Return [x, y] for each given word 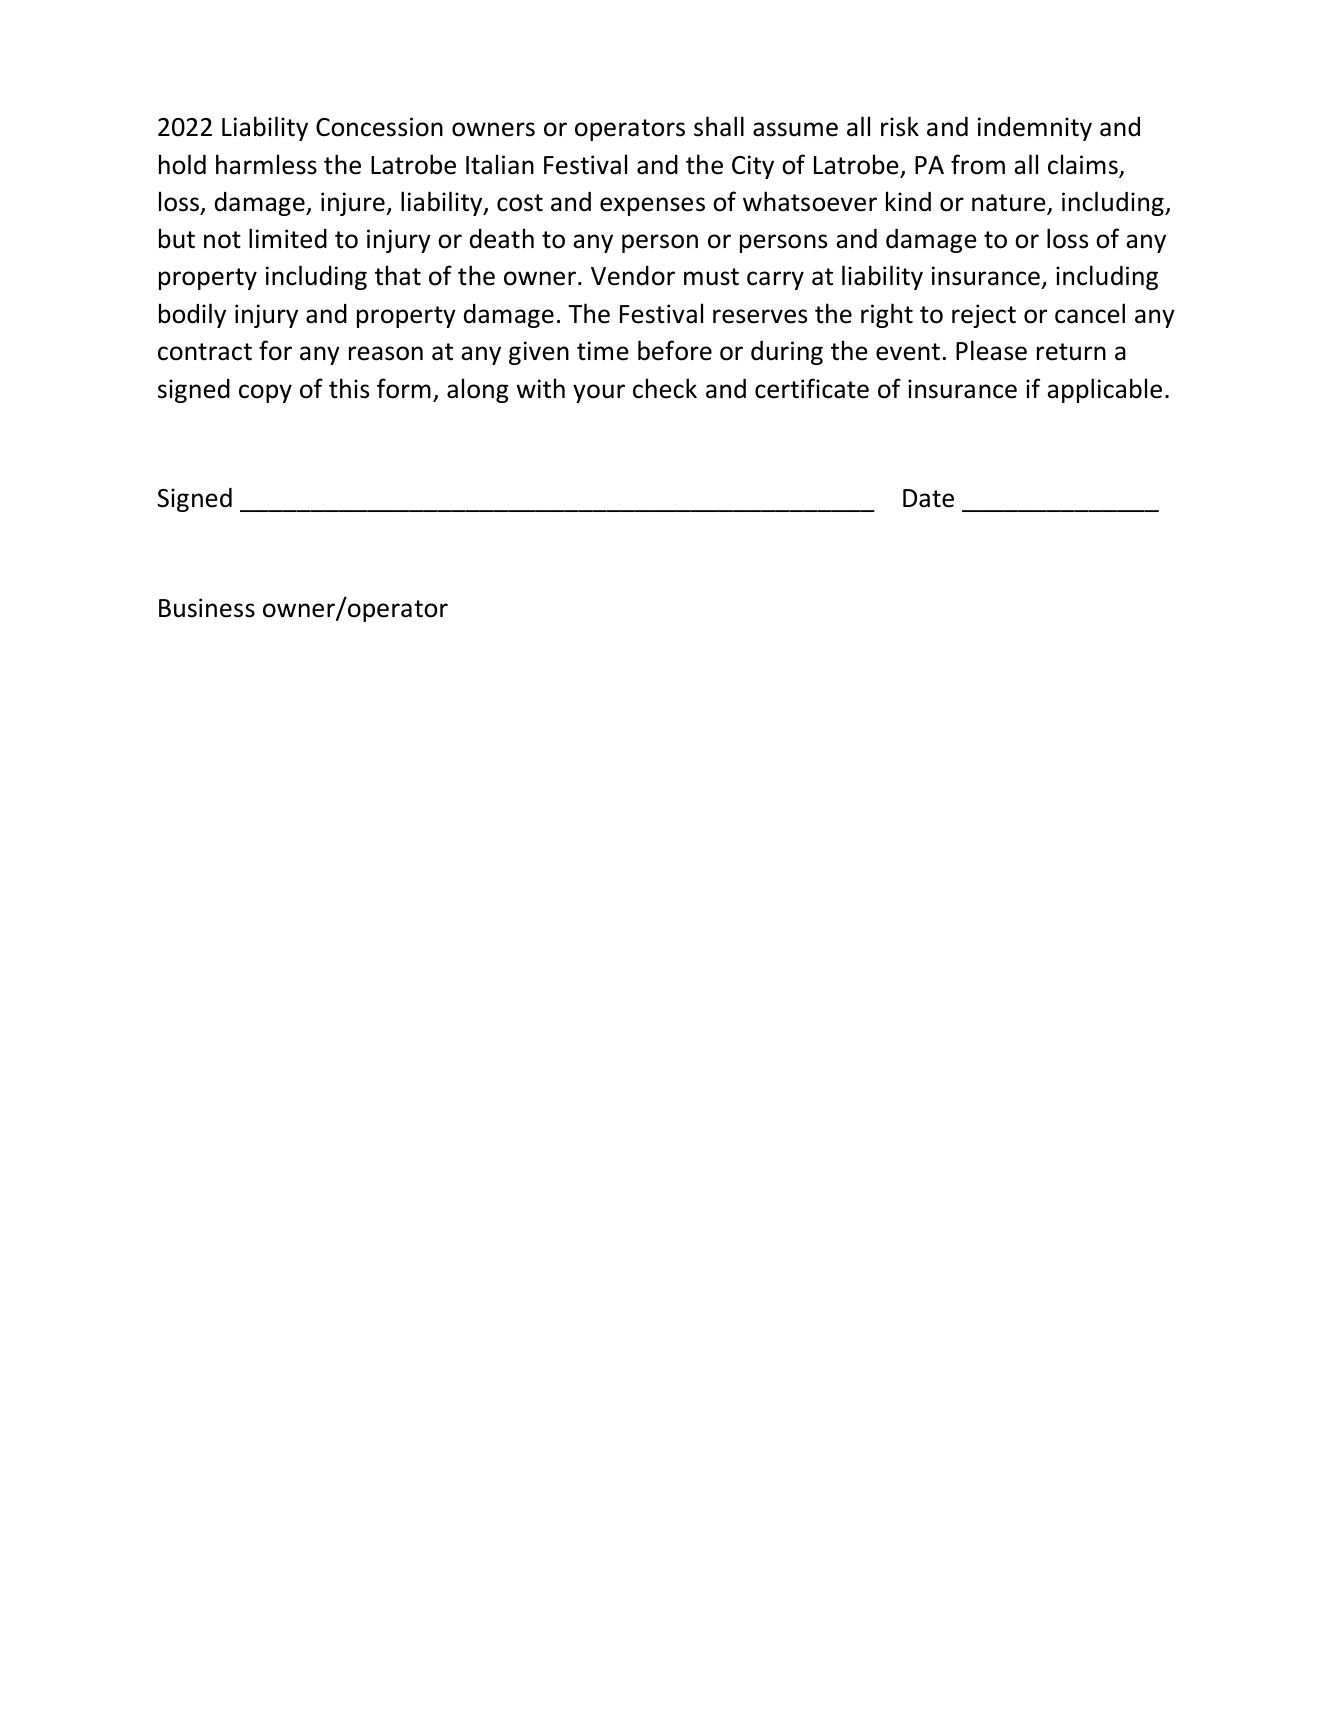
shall [719, 126]
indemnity [1035, 129]
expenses [652, 206]
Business [207, 608]
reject [984, 316]
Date [928, 498]
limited [288, 238]
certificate [812, 388]
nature [1010, 204]
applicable [1104, 390]
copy [265, 393]
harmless [266, 164]
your [599, 393]
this [349, 388]
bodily [192, 315]
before [675, 350]
